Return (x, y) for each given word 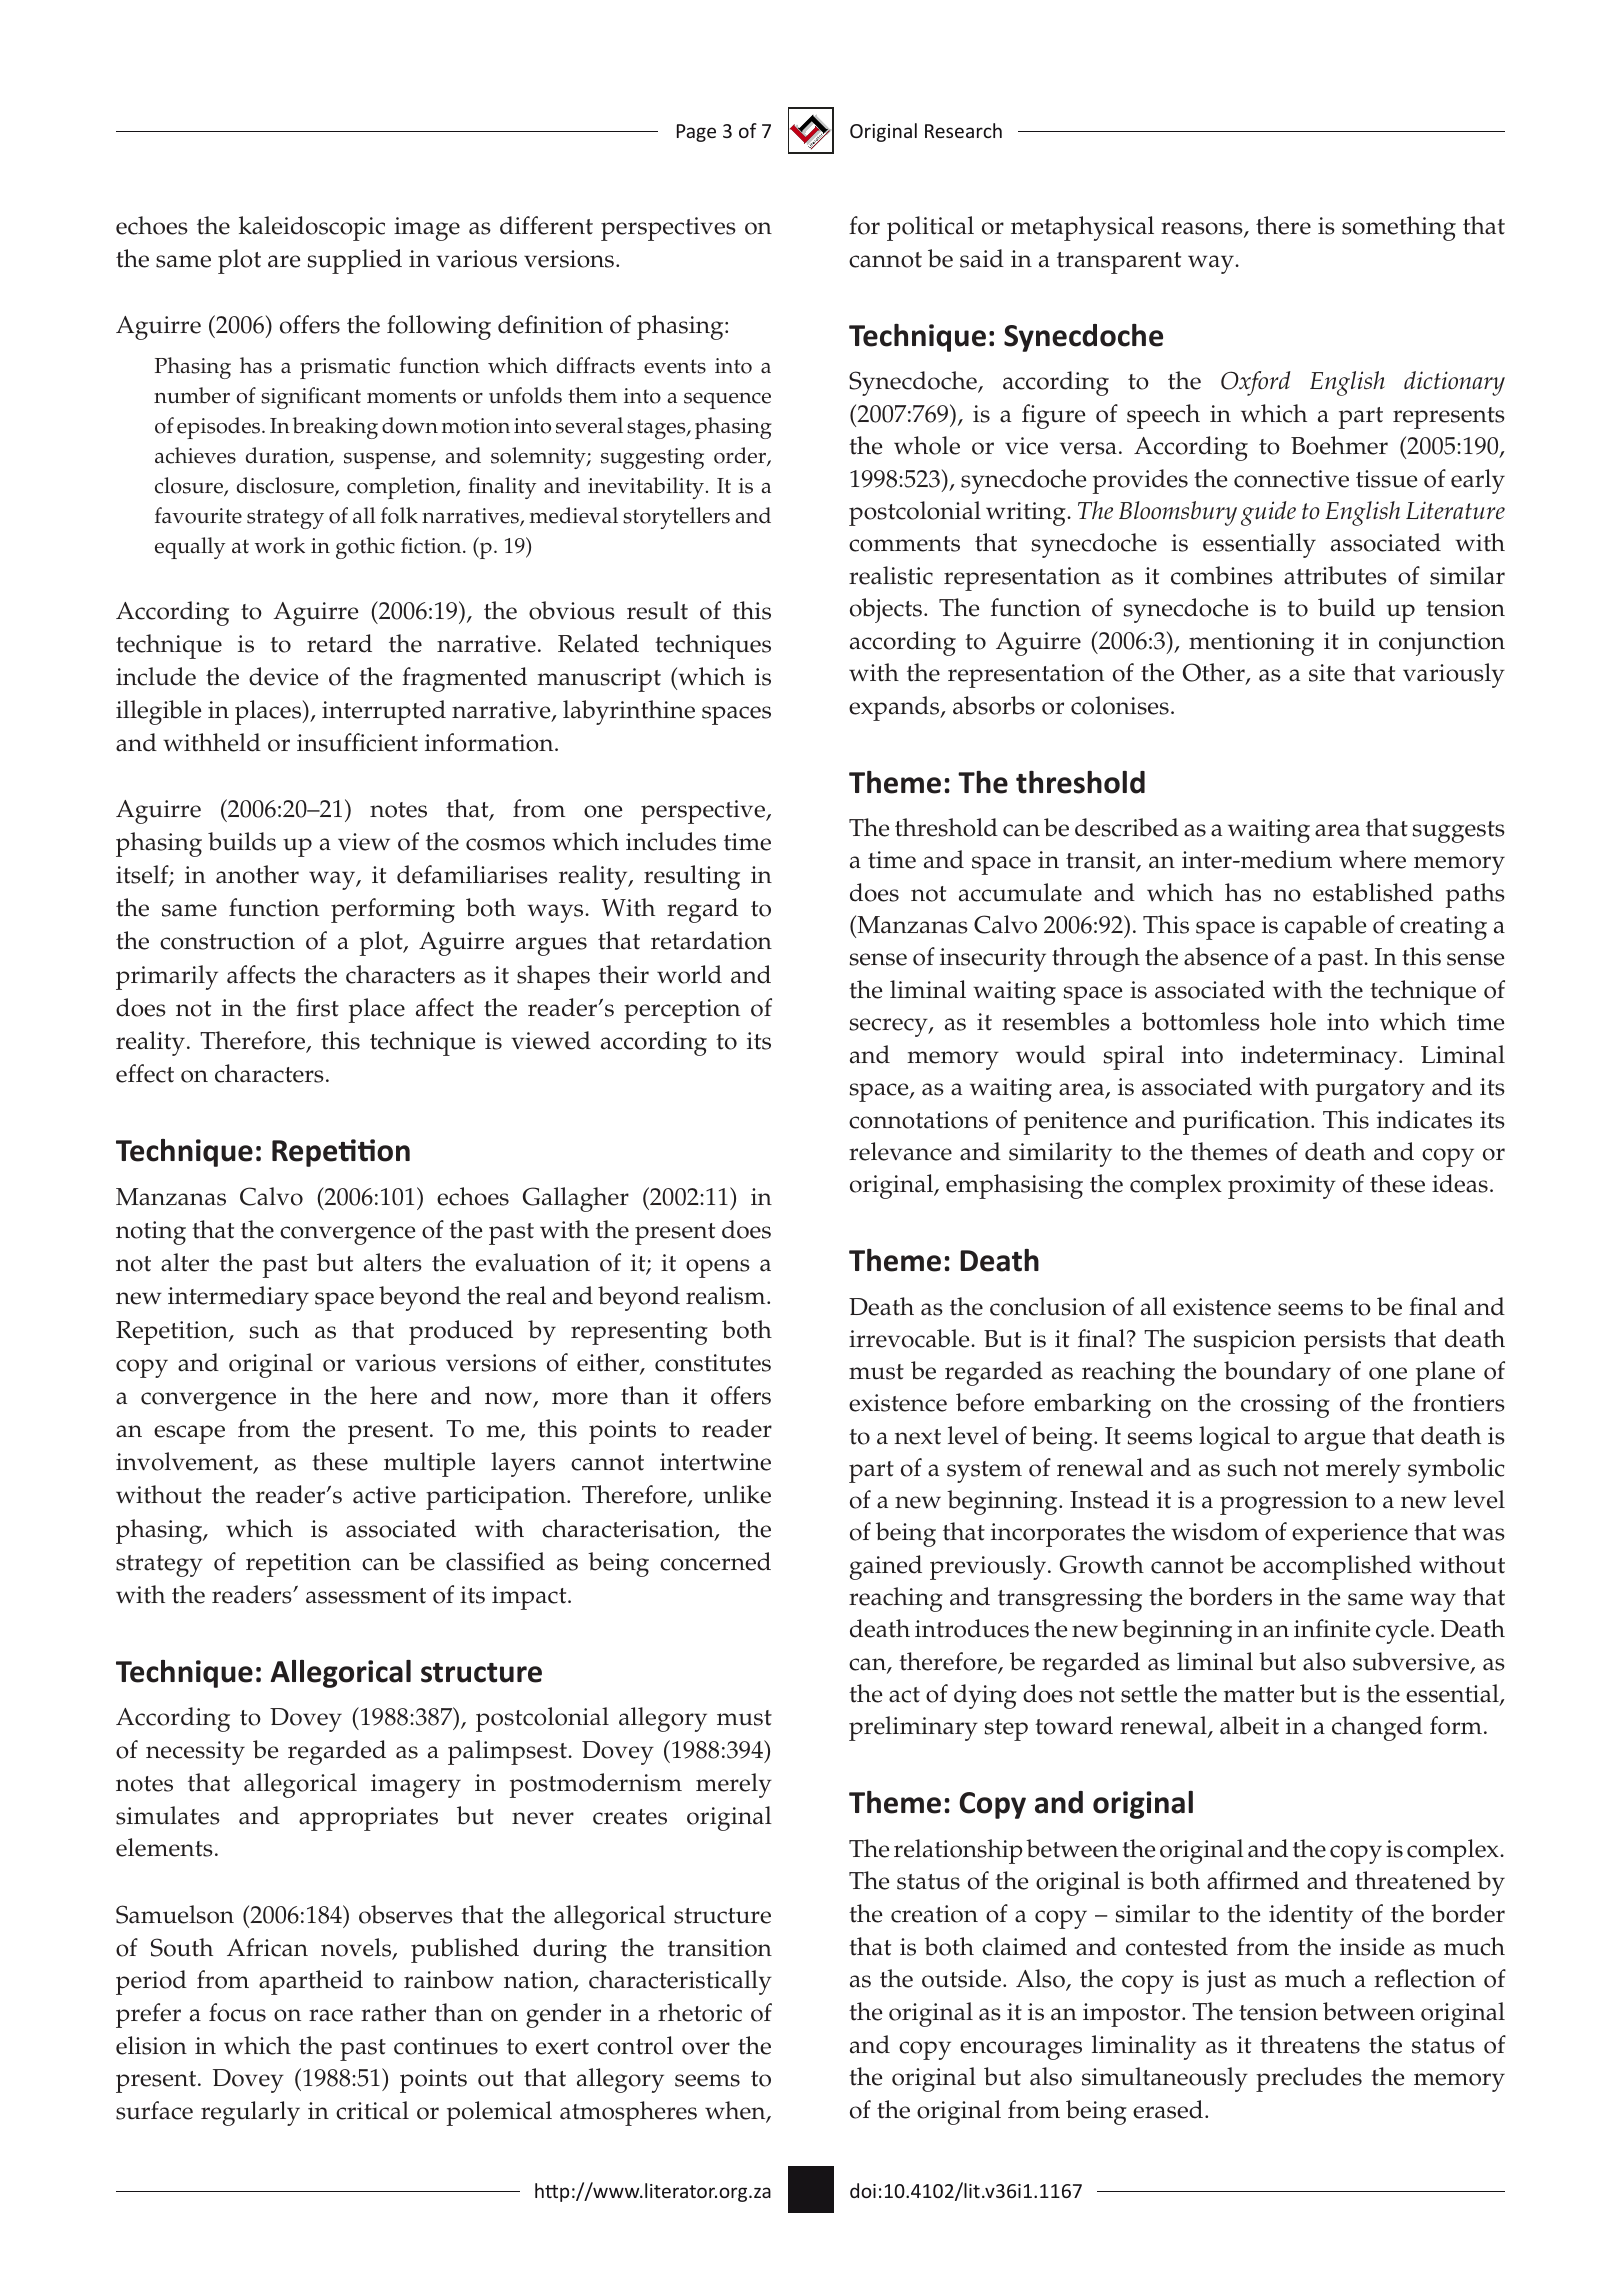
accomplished (1337, 1567)
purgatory (1370, 1091)
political (930, 228)
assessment (366, 1596)
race (331, 2015)
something (1399, 228)
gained (886, 1567)
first (317, 1007)
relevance (900, 1151)
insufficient (357, 742)
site (1327, 673)
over (706, 2048)
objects (886, 610)
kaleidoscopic (312, 228)
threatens (1310, 2044)
